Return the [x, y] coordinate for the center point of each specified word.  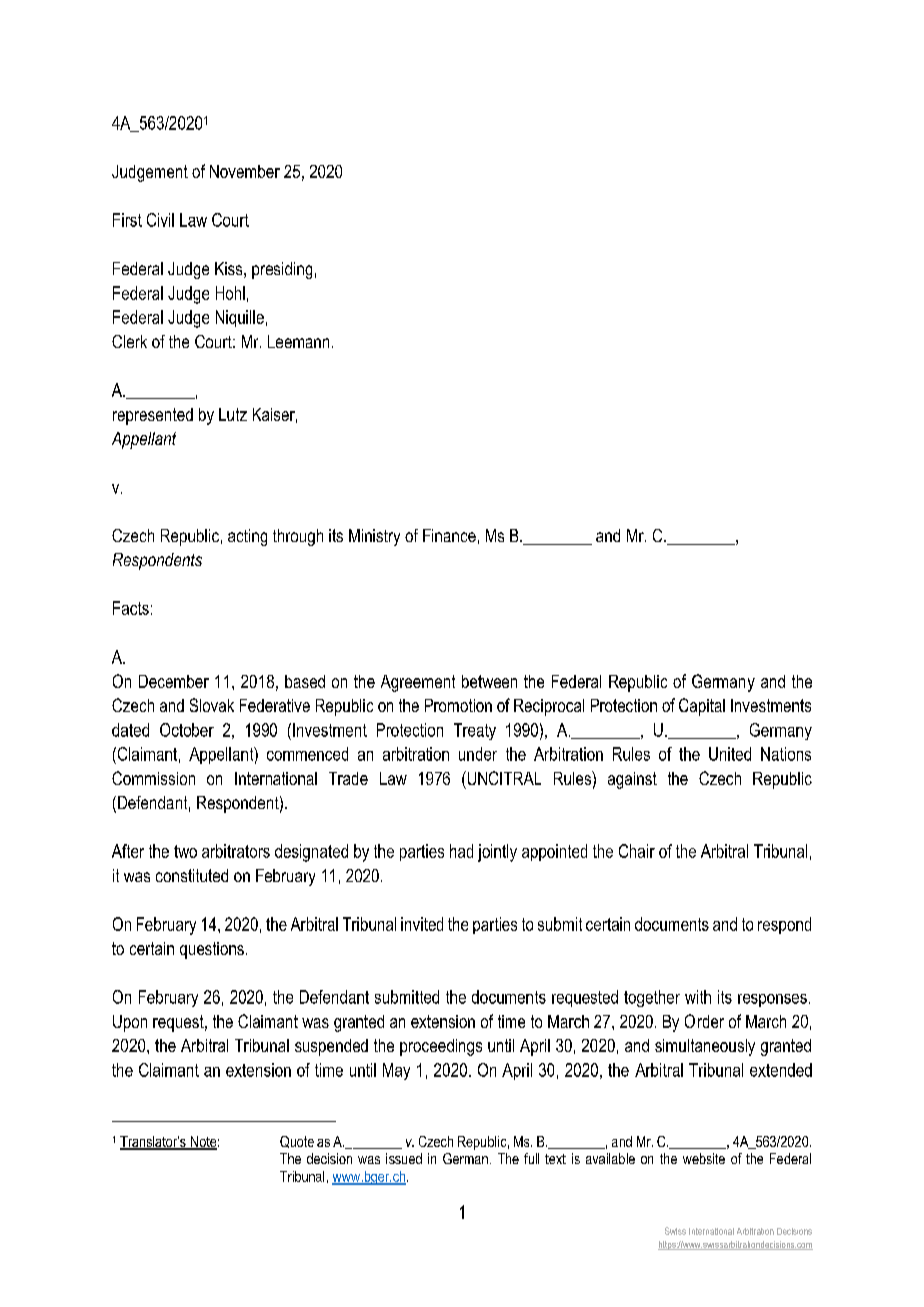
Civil [160, 220]
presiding [282, 270]
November [245, 171]
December [174, 681]
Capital [702, 707]
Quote [297, 1142]
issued [404, 1158]
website [704, 1158]
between [489, 681]
